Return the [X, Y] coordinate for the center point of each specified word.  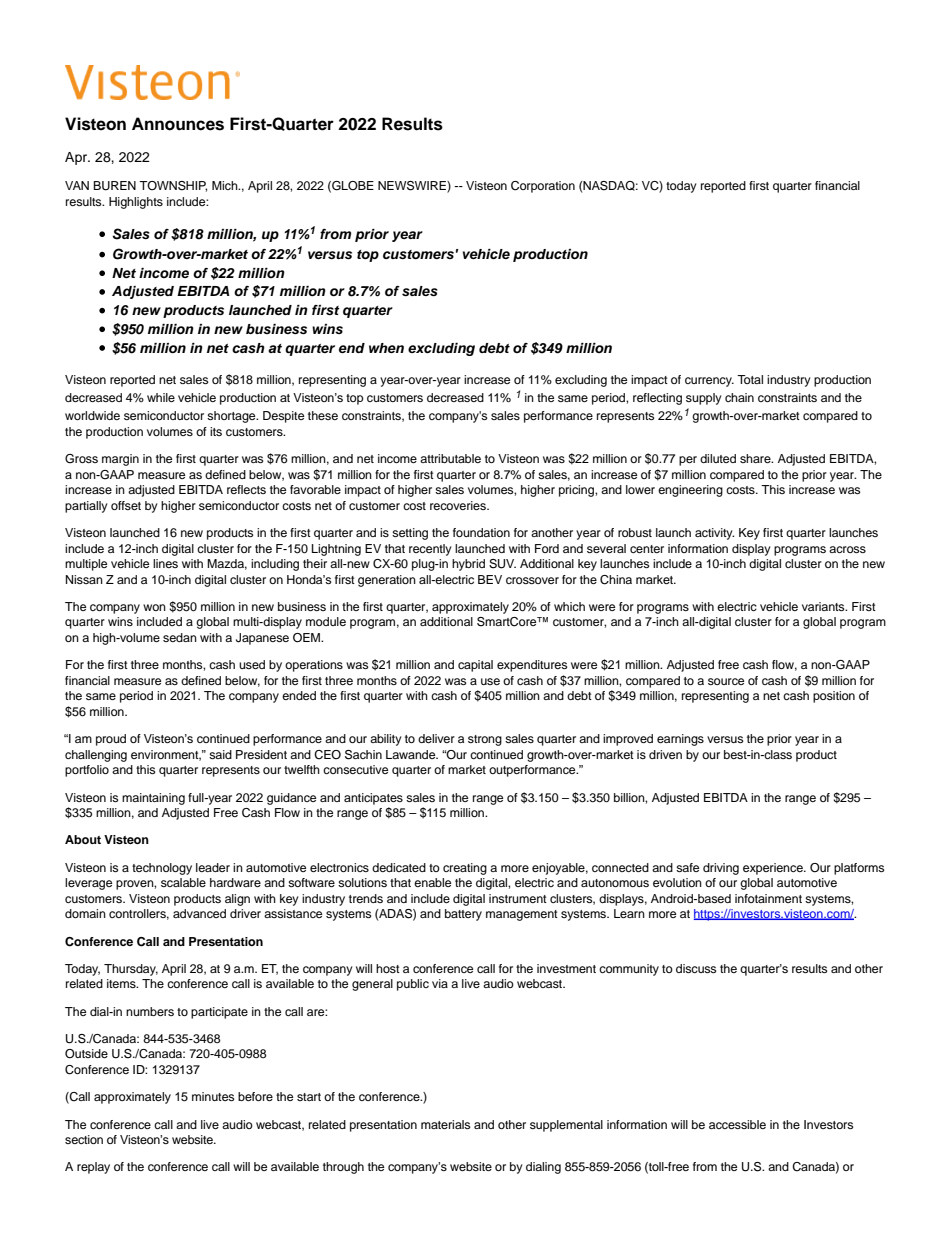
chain [739, 397]
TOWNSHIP [173, 186]
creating [465, 869]
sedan [180, 637]
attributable [450, 458]
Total [750, 379]
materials [445, 1124]
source [726, 681]
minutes [213, 1096]
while [161, 397]
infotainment [768, 898]
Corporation [543, 187]
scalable [183, 882]
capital [475, 666]
